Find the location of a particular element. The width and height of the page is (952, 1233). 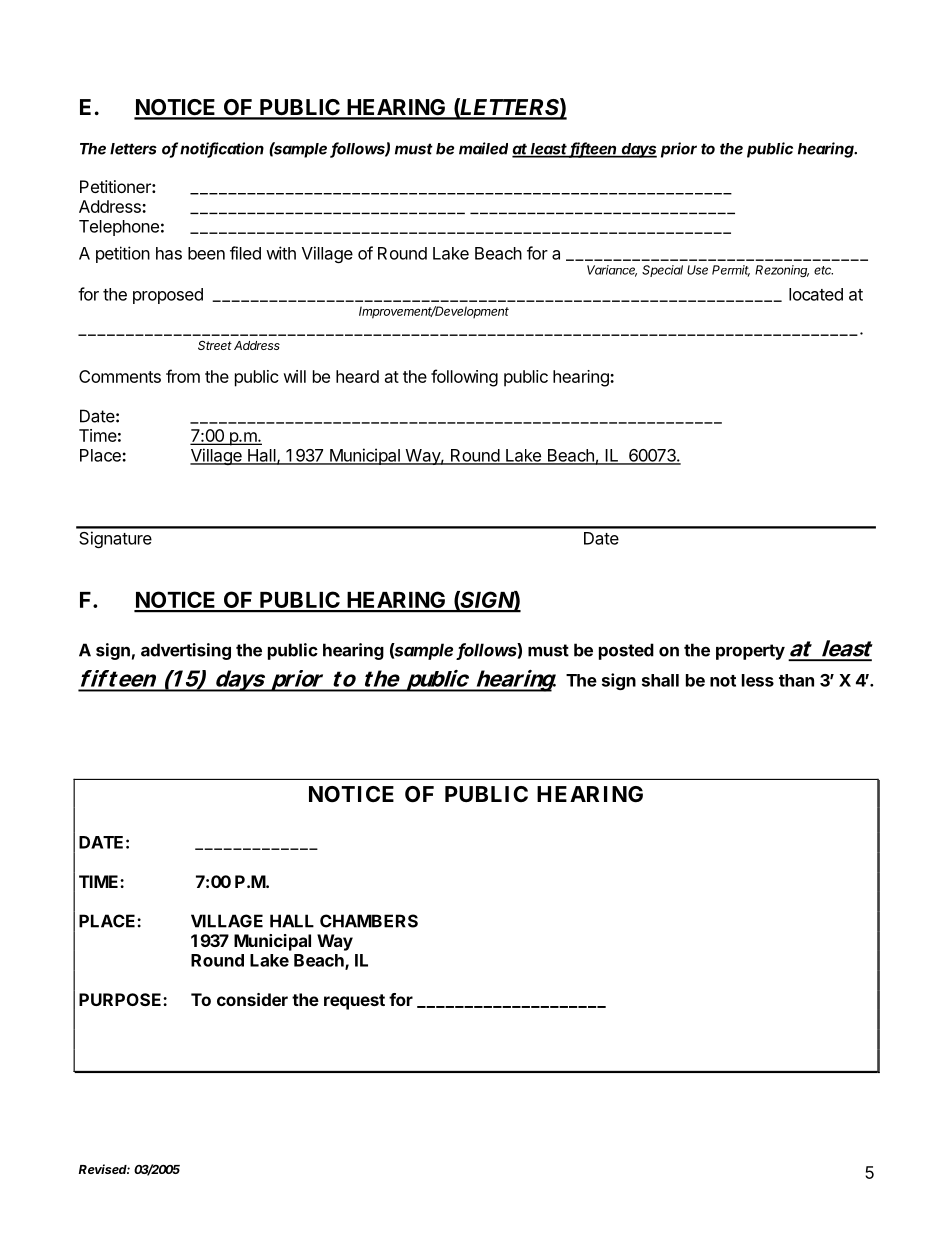

mailed is located at coordinates (483, 148).
